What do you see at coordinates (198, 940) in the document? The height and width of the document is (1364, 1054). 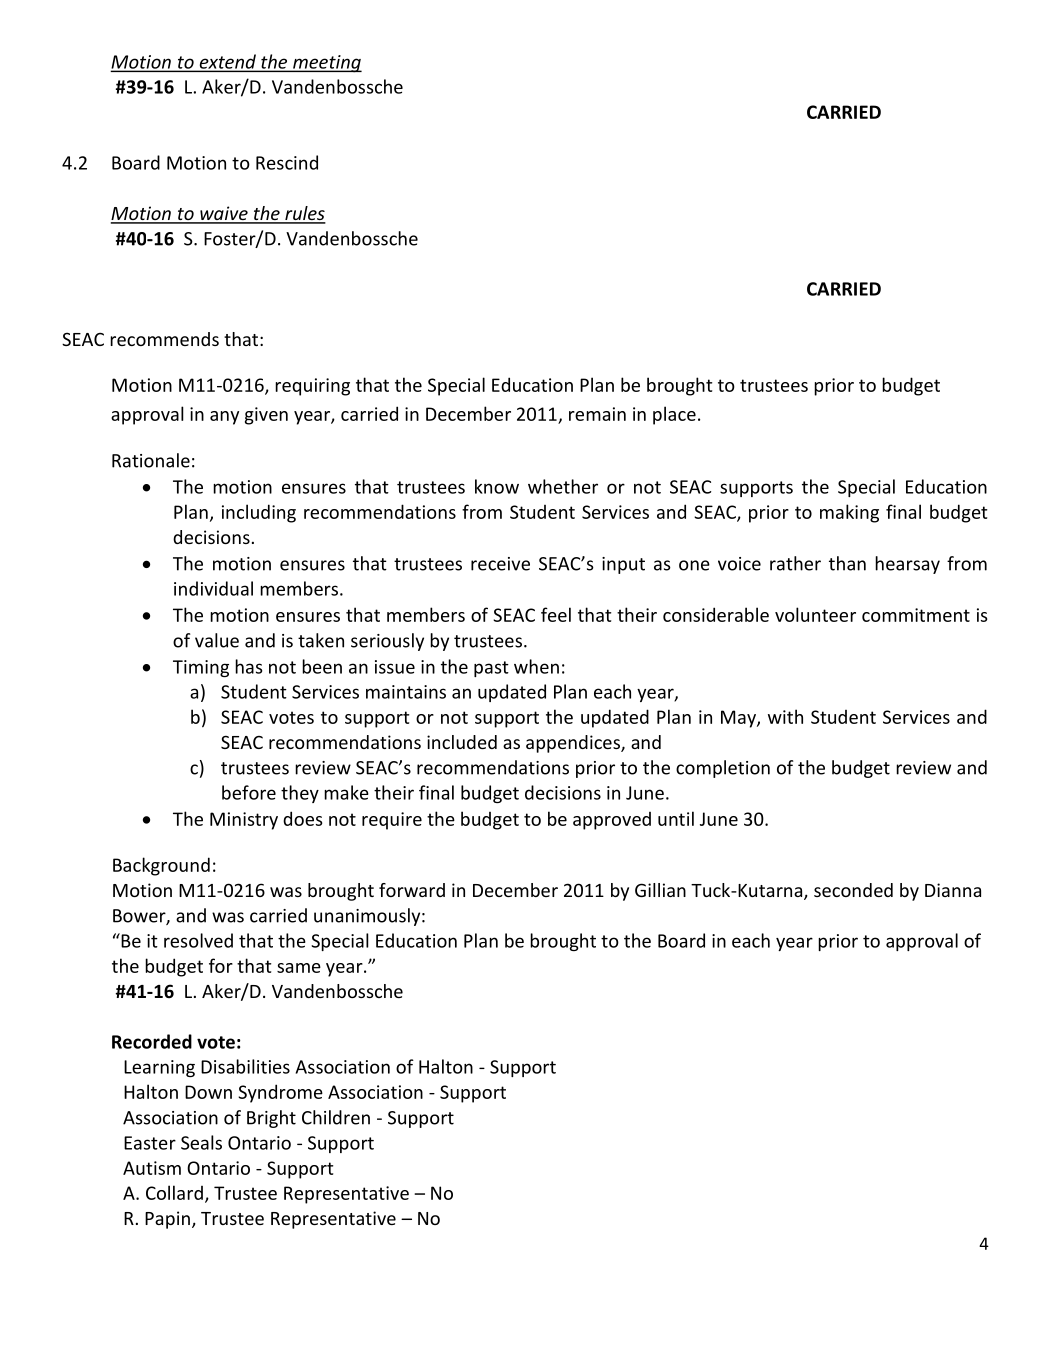 I see `resolved` at bounding box center [198, 940].
